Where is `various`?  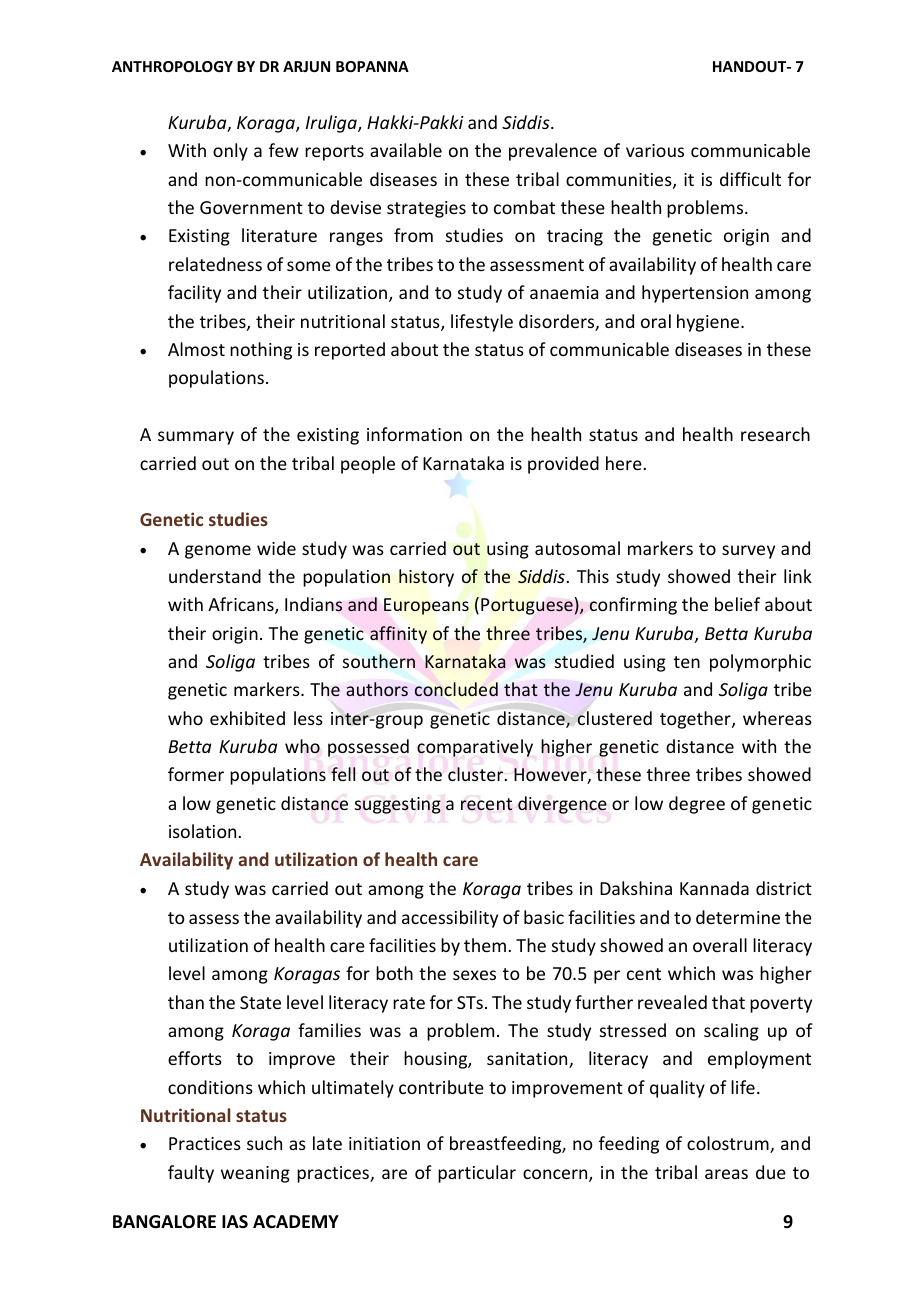
various is located at coordinates (655, 150).
